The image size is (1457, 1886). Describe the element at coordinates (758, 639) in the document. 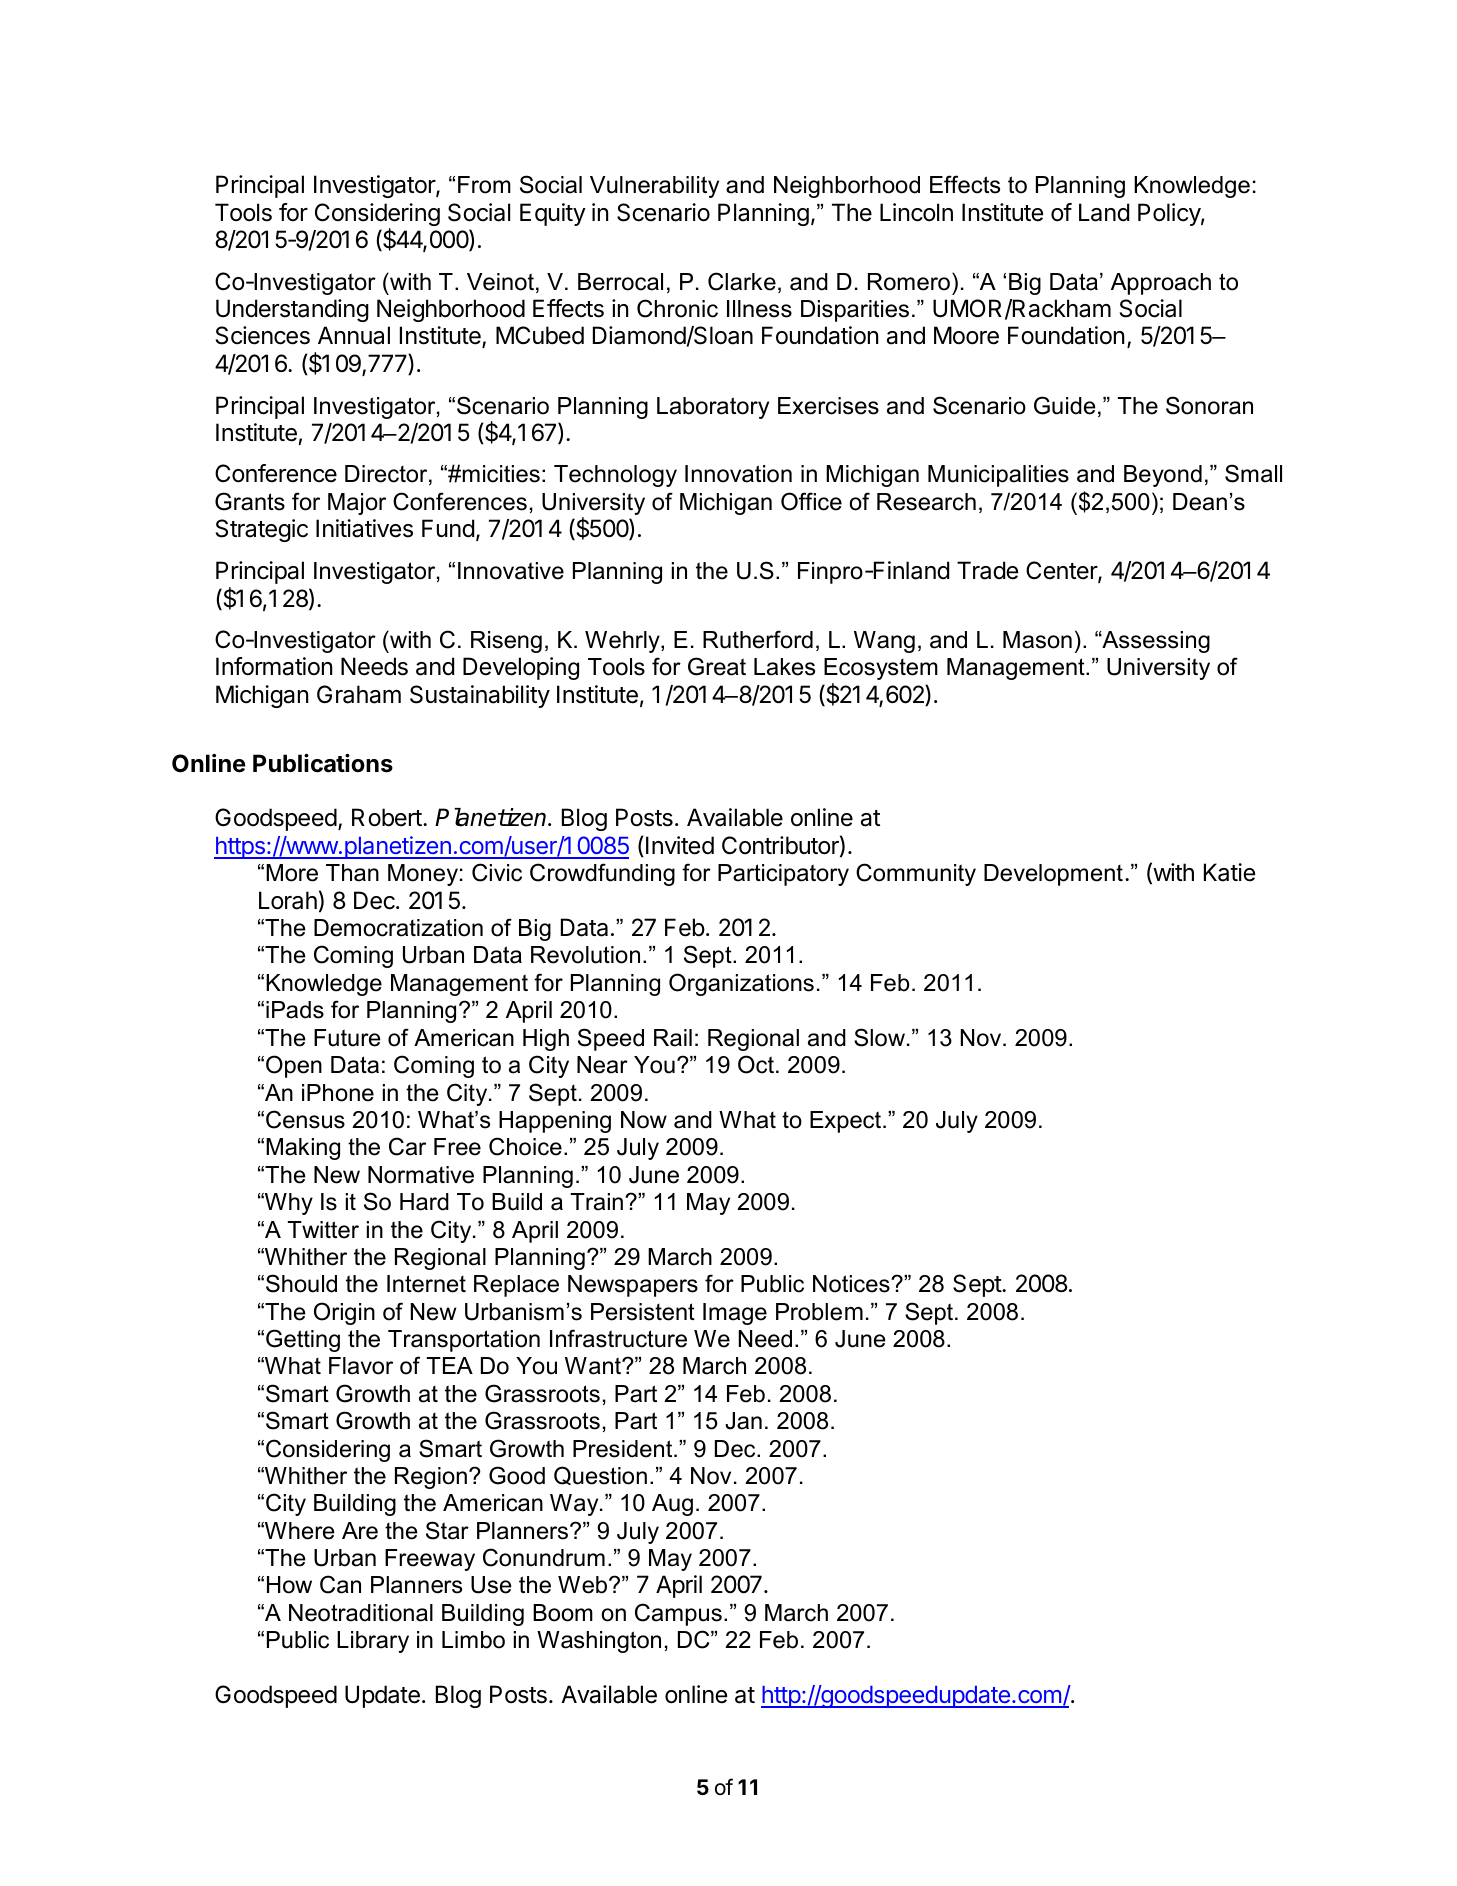

I see `Rutherford` at that location.
